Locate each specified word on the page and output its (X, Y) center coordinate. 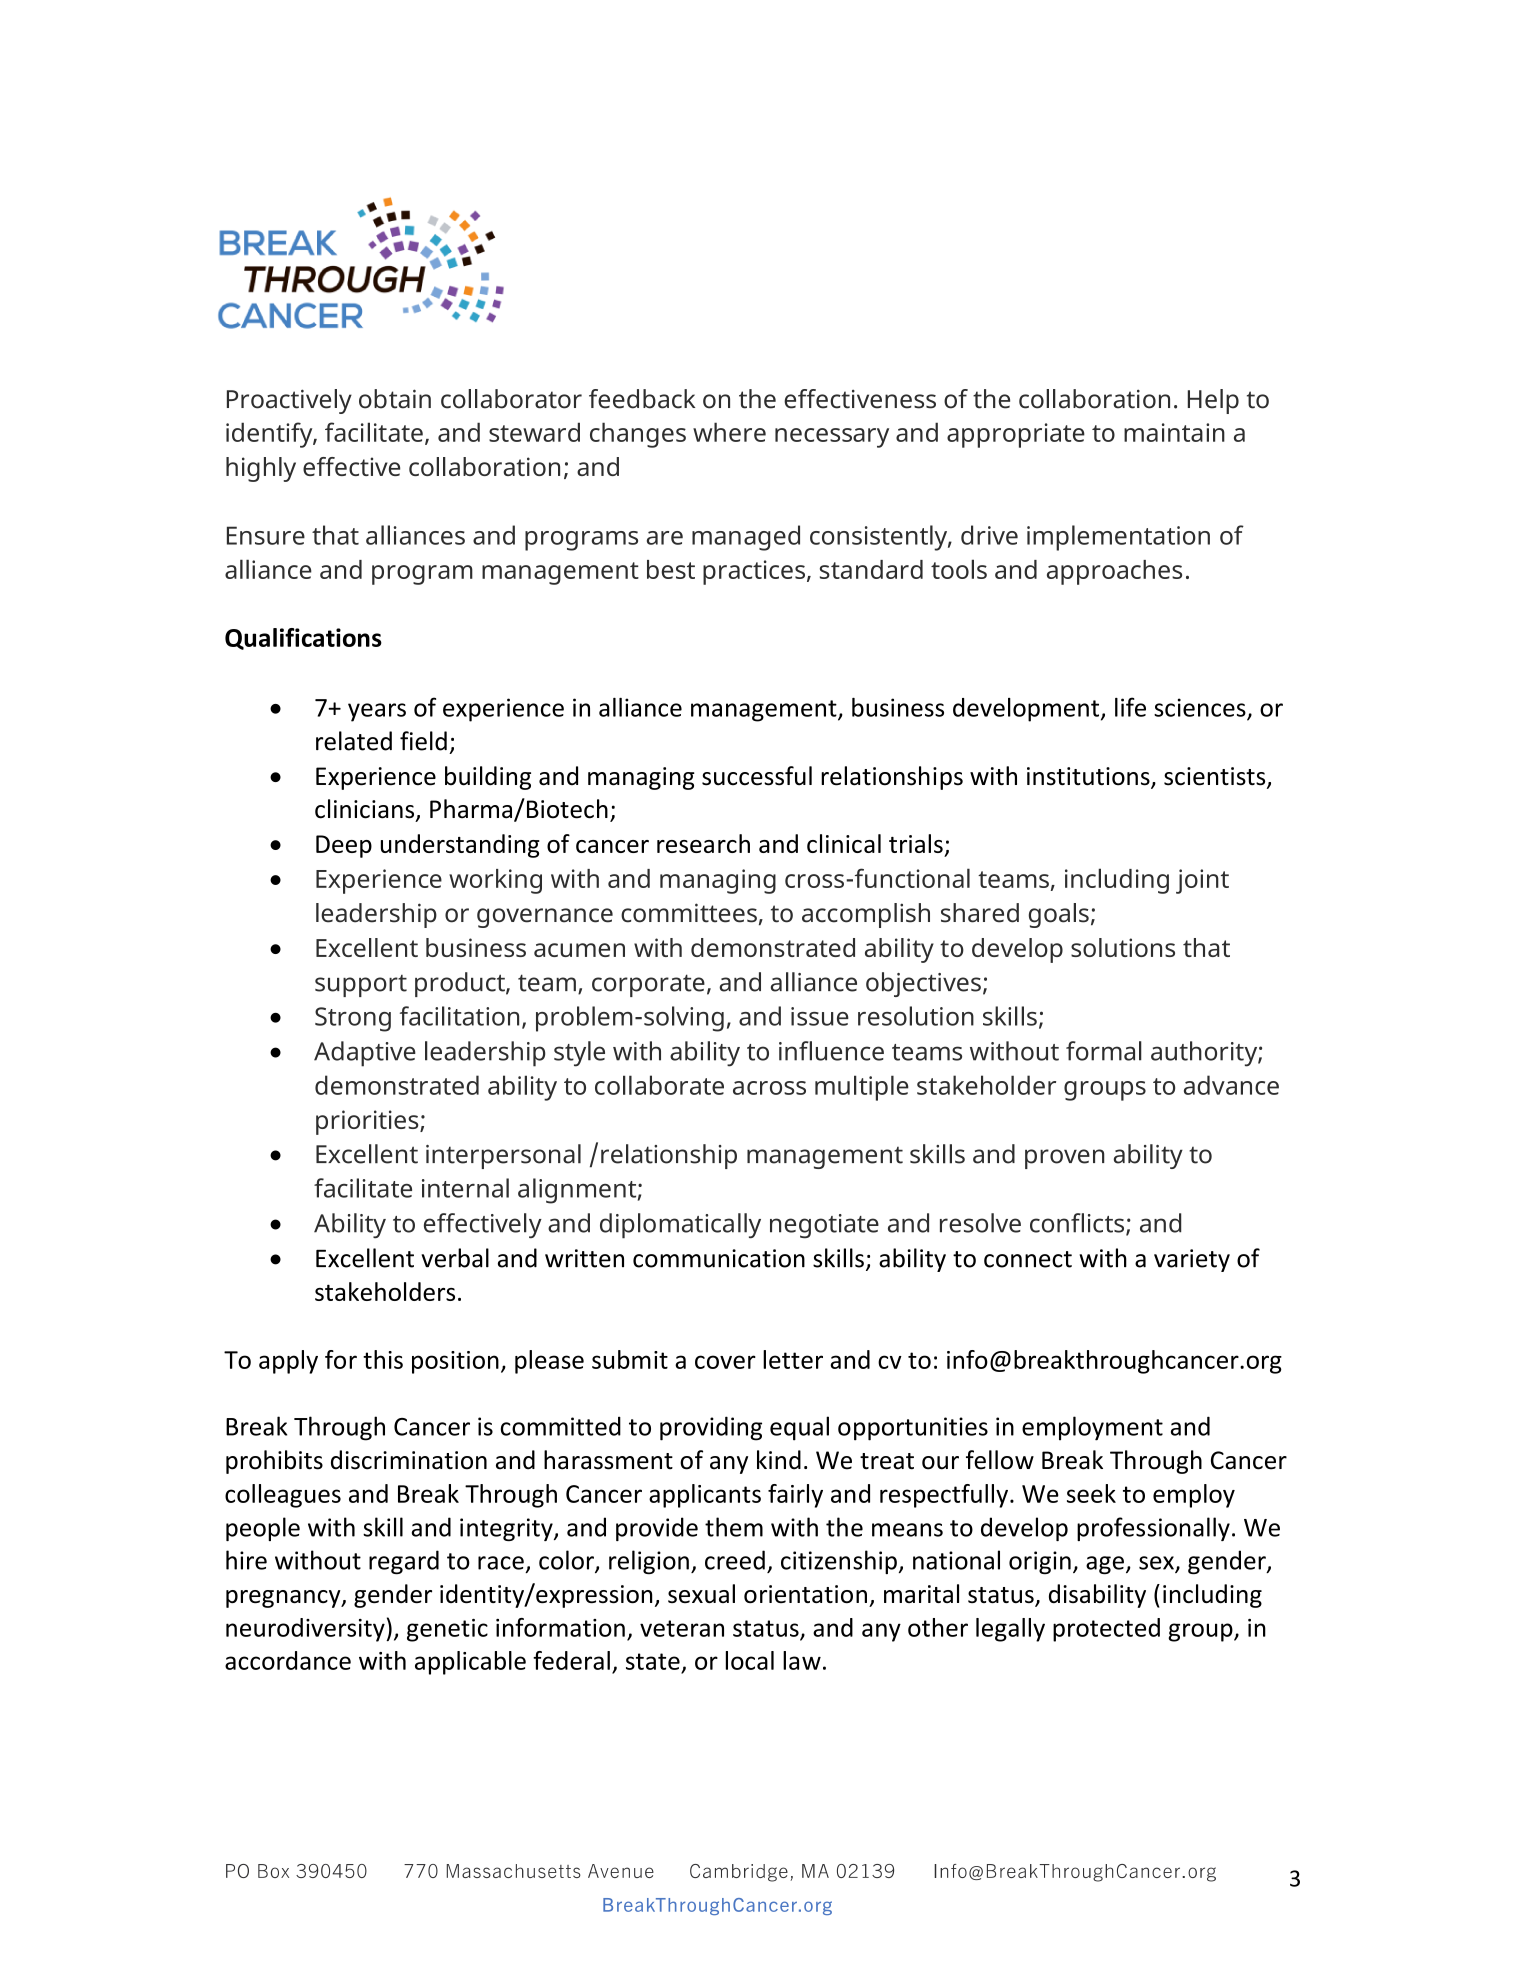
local (750, 1660)
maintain (1174, 432)
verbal (455, 1258)
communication (719, 1258)
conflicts (1078, 1224)
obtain (395, 399)
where (729, 432)
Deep (344, 846)
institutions (1089, 777)
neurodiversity (306, 1630)
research (703, 843)
